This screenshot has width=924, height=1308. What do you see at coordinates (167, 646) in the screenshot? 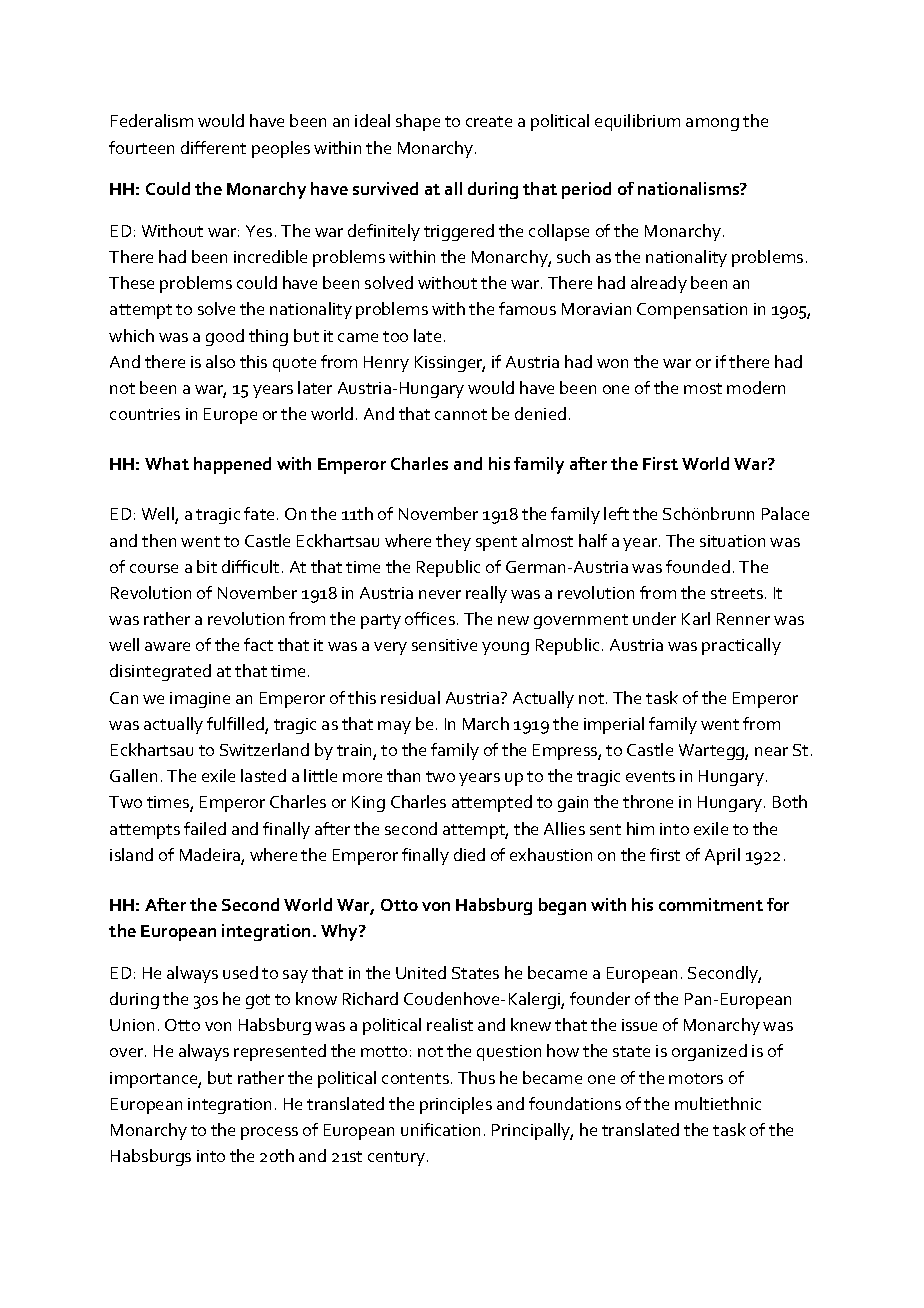
I see `aware` at bounding box center [167, 646].
